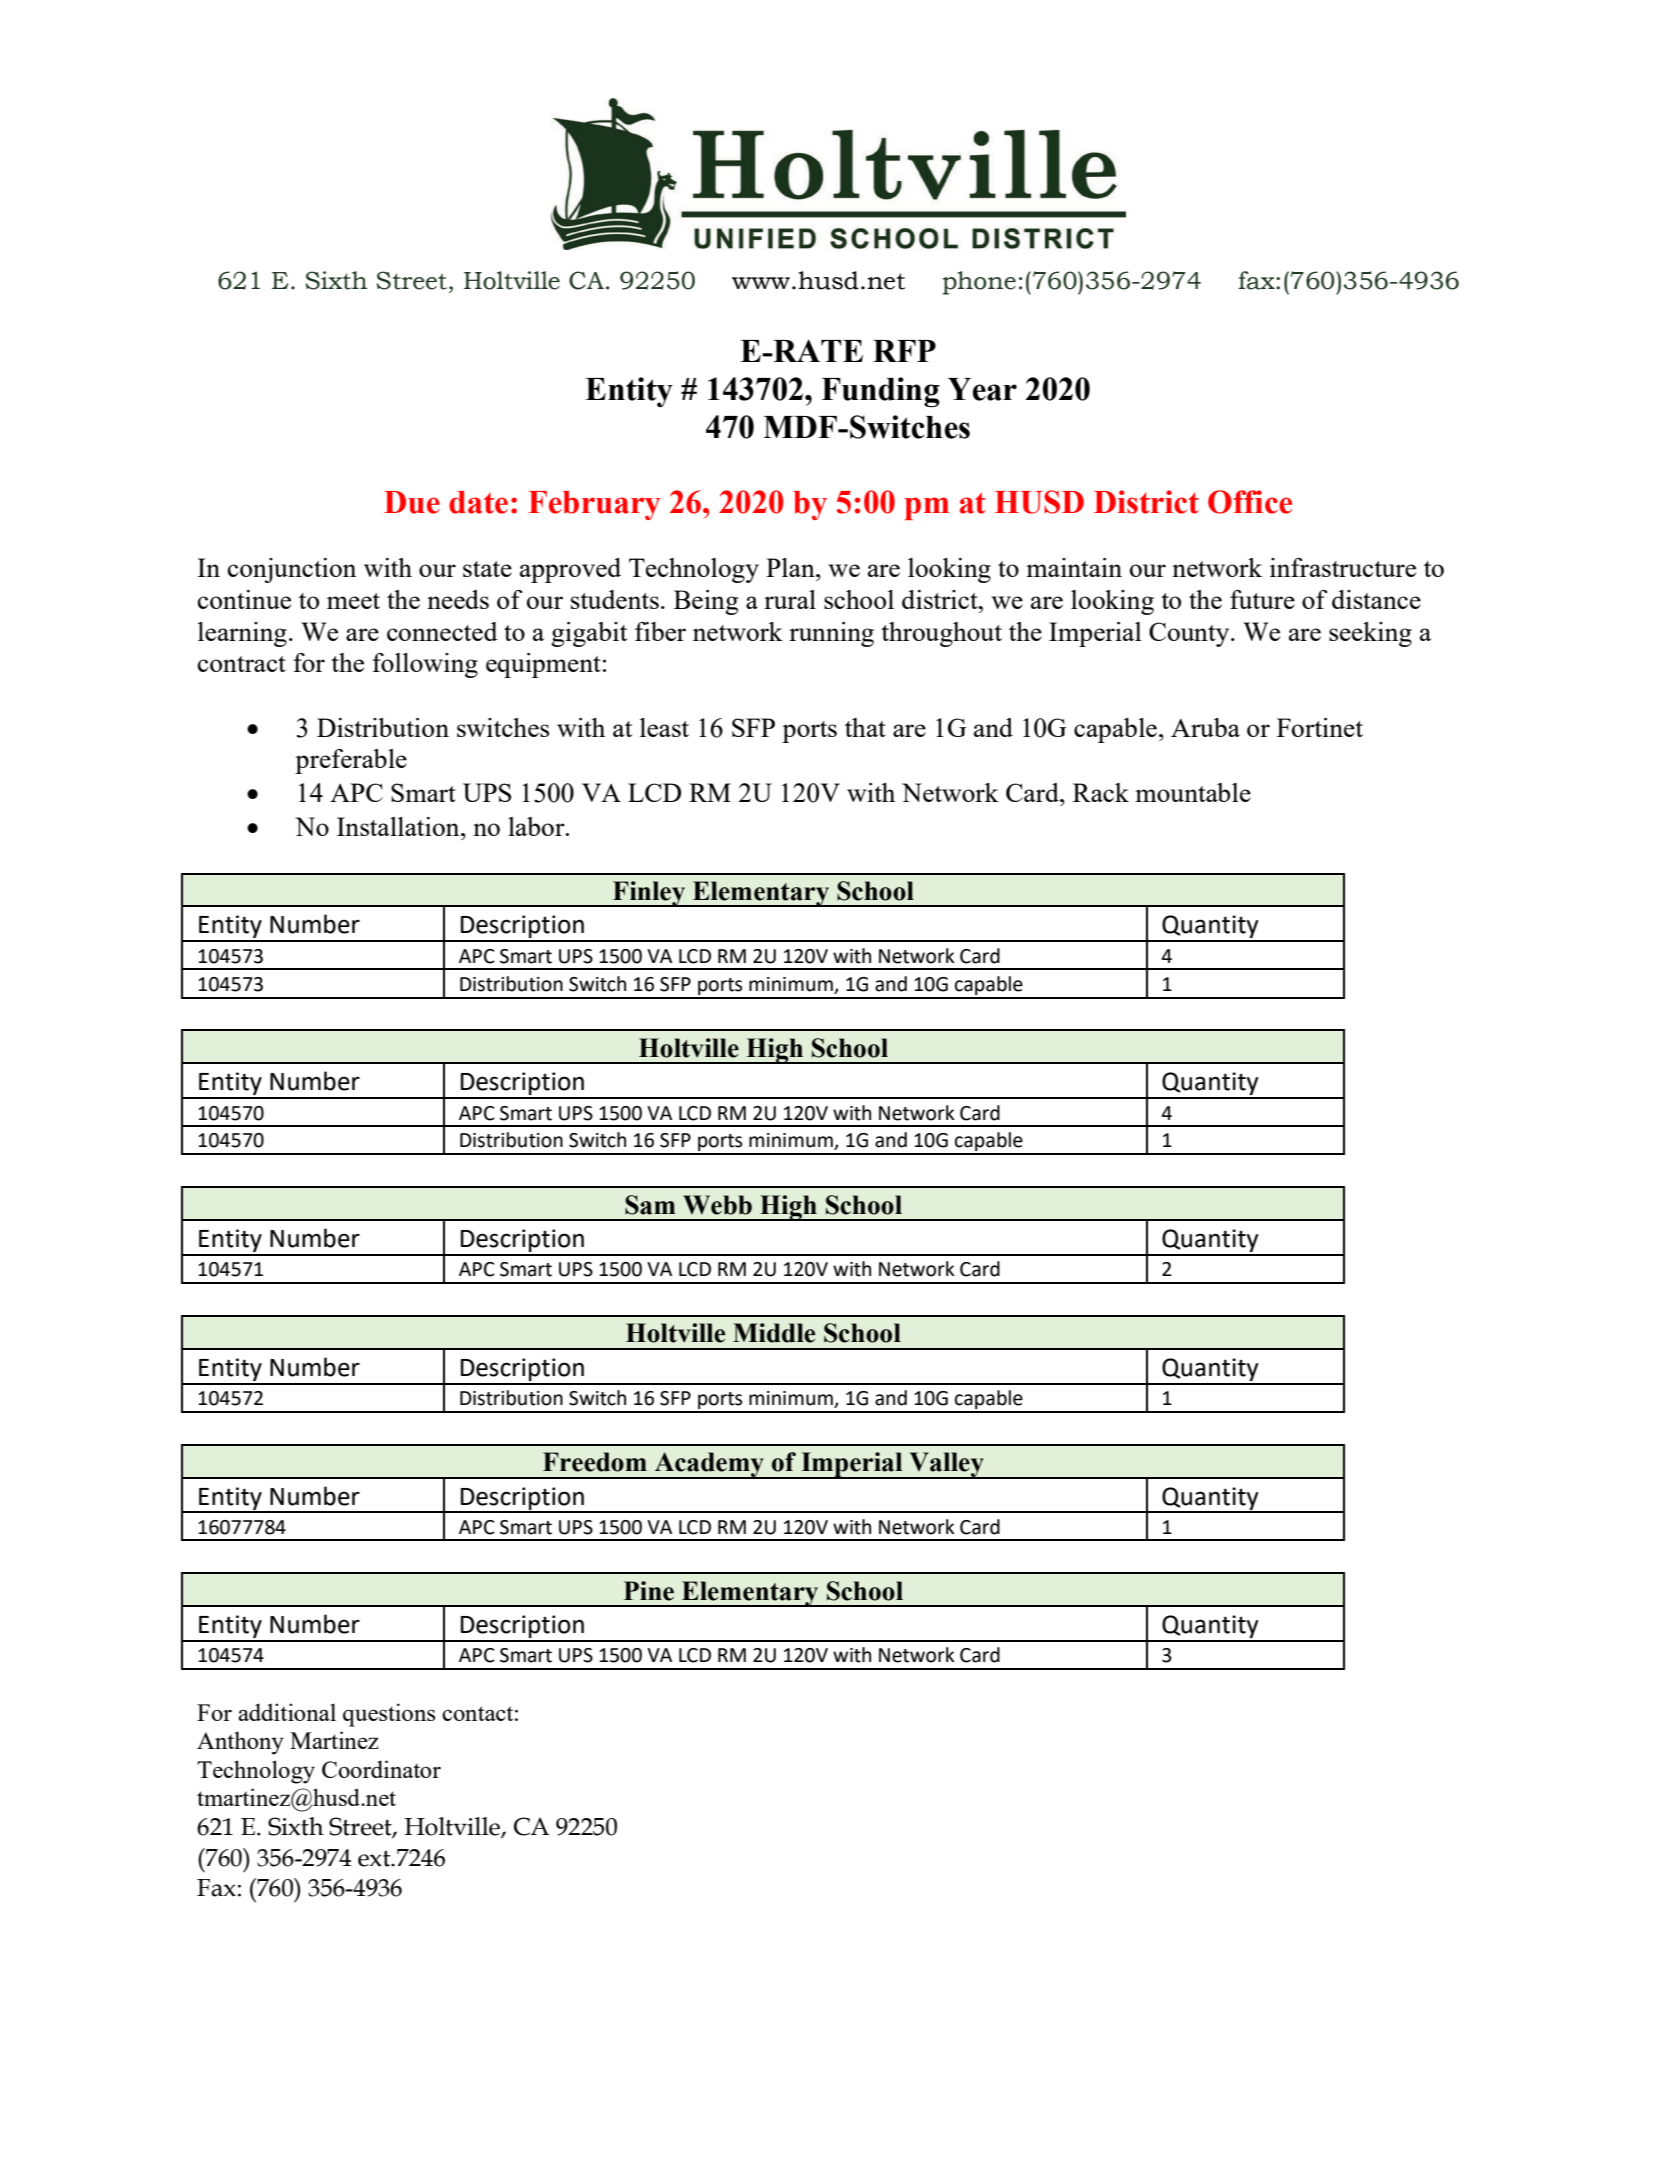  What do you see at coordinates (881, 392) in the screenshot?
I see `Funding` at bounding box center [881, 392].
